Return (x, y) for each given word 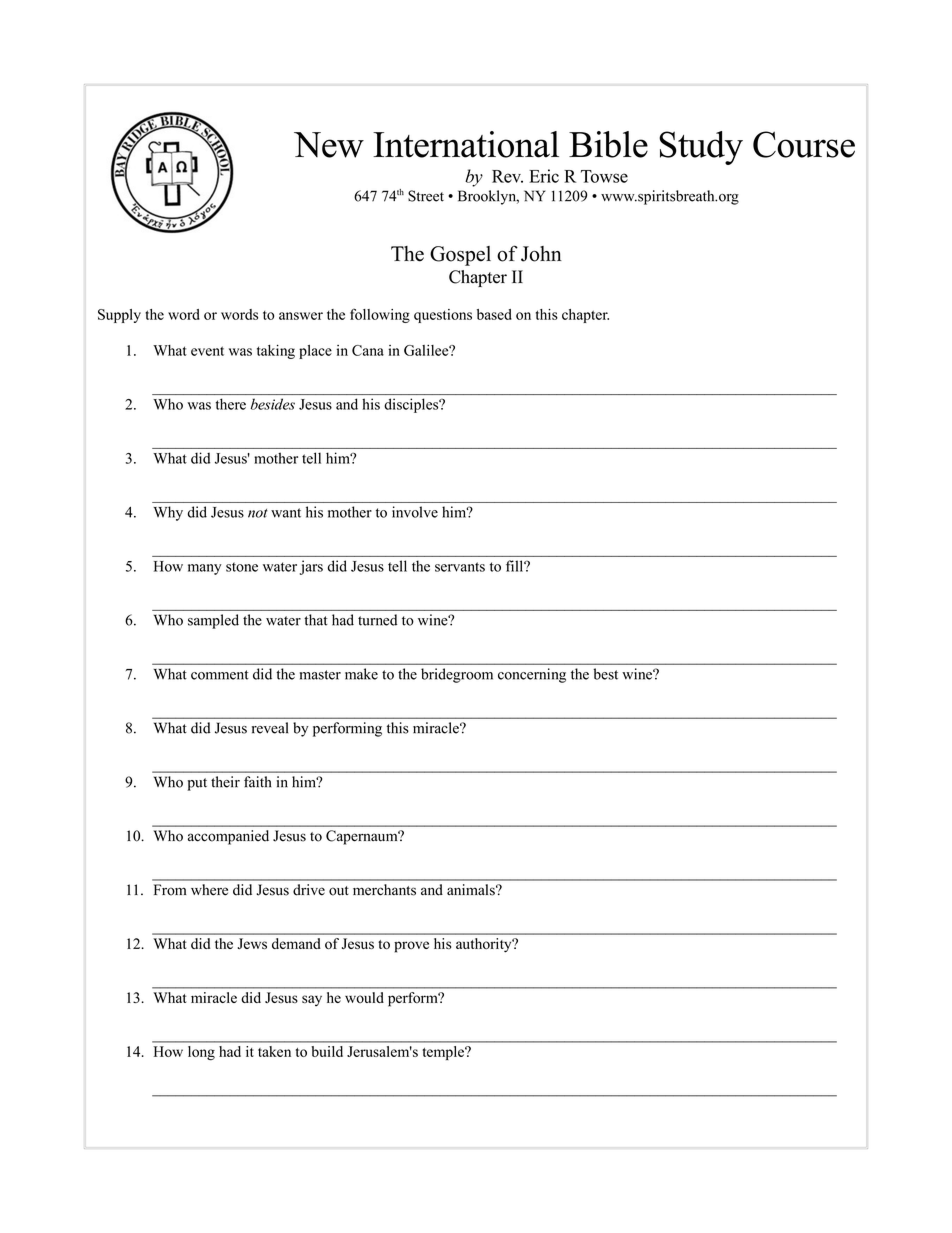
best (605, 674)
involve (415, 512)
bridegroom (457, 675)
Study (701, 148)
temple (444, 1053)
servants (460, 567)
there (231, 404)
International (466, 144)
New (329, 145)
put (197, 784)
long (201, 1053)
